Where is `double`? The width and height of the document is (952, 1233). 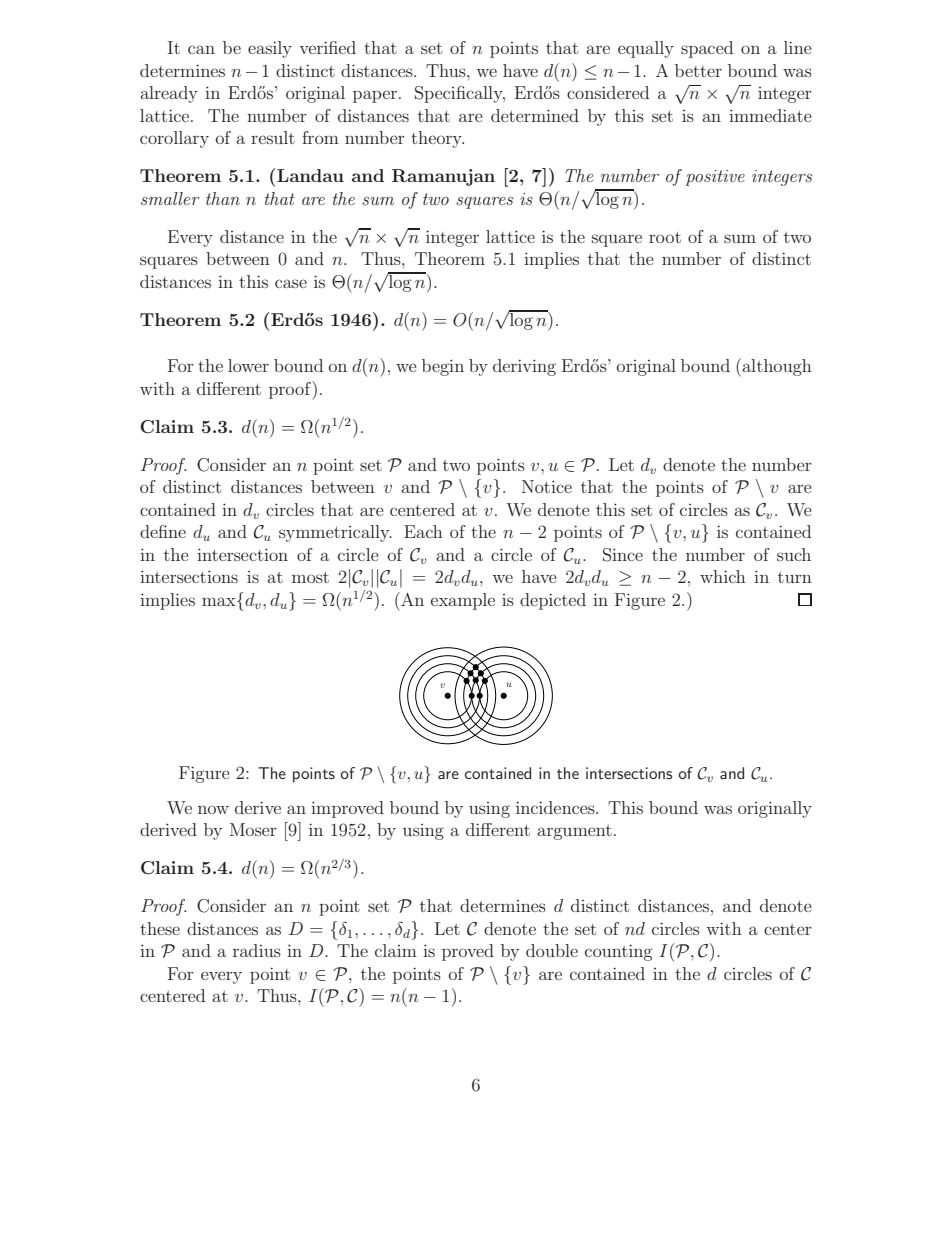 double is located at coordinates (552, 950).
